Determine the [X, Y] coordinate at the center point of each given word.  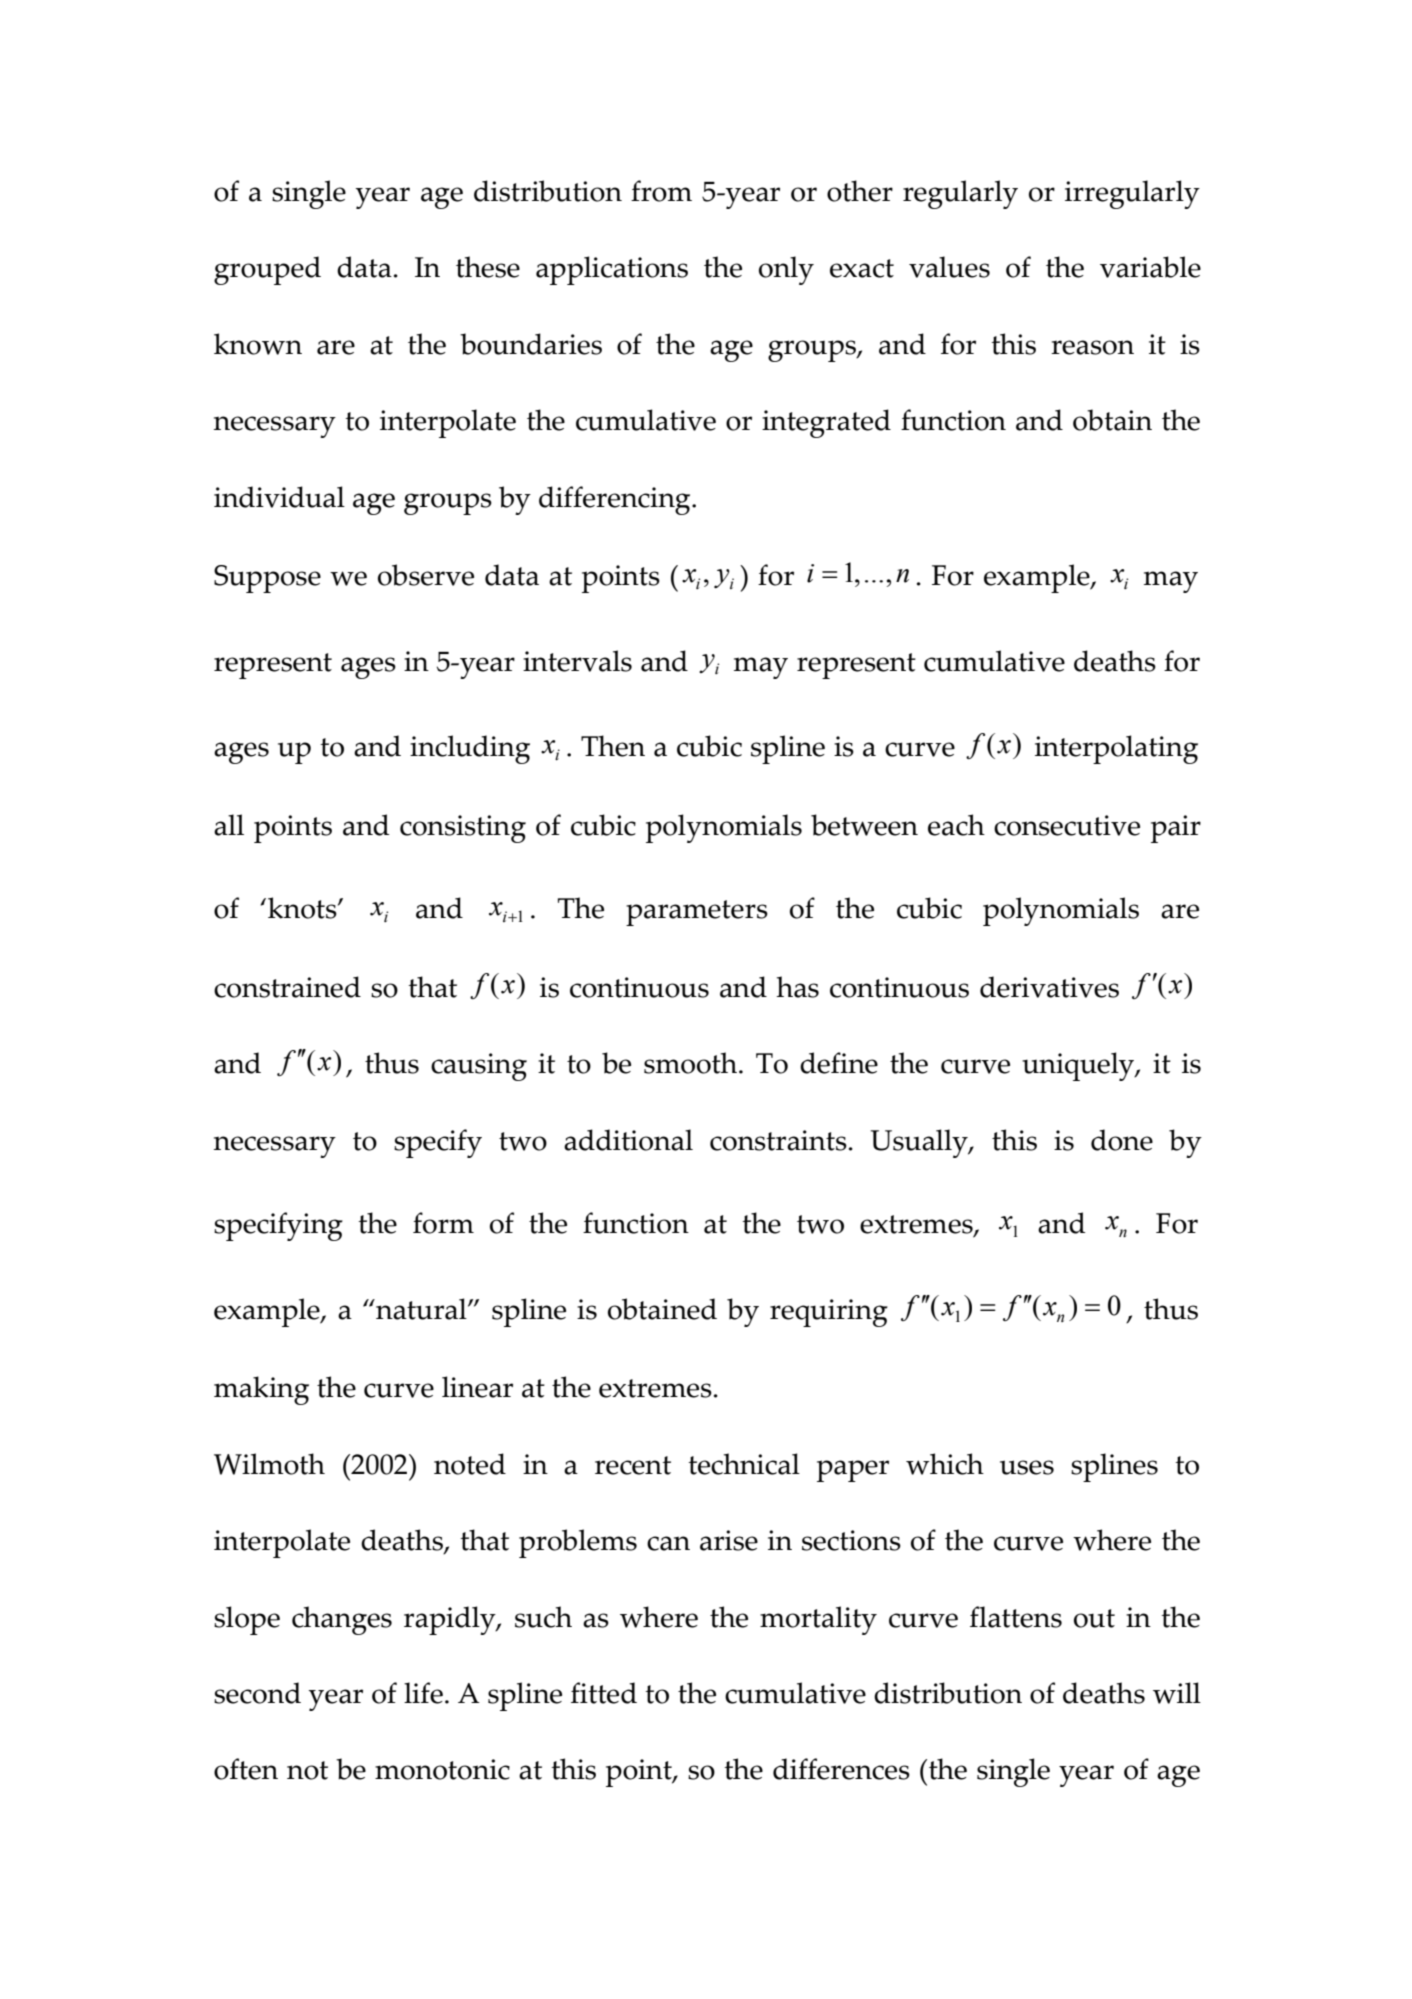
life [423, 1693]
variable [1150, 267]
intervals [577, 661]
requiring [829, 1313]
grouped [267, 270]
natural [421, 1309]
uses [1027, 1467]
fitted [604, 1693]
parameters [697, 913]
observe [426, 575]
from [661, 191]
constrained [287, 987]
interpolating [1116, 749]
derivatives [1049, 987]
